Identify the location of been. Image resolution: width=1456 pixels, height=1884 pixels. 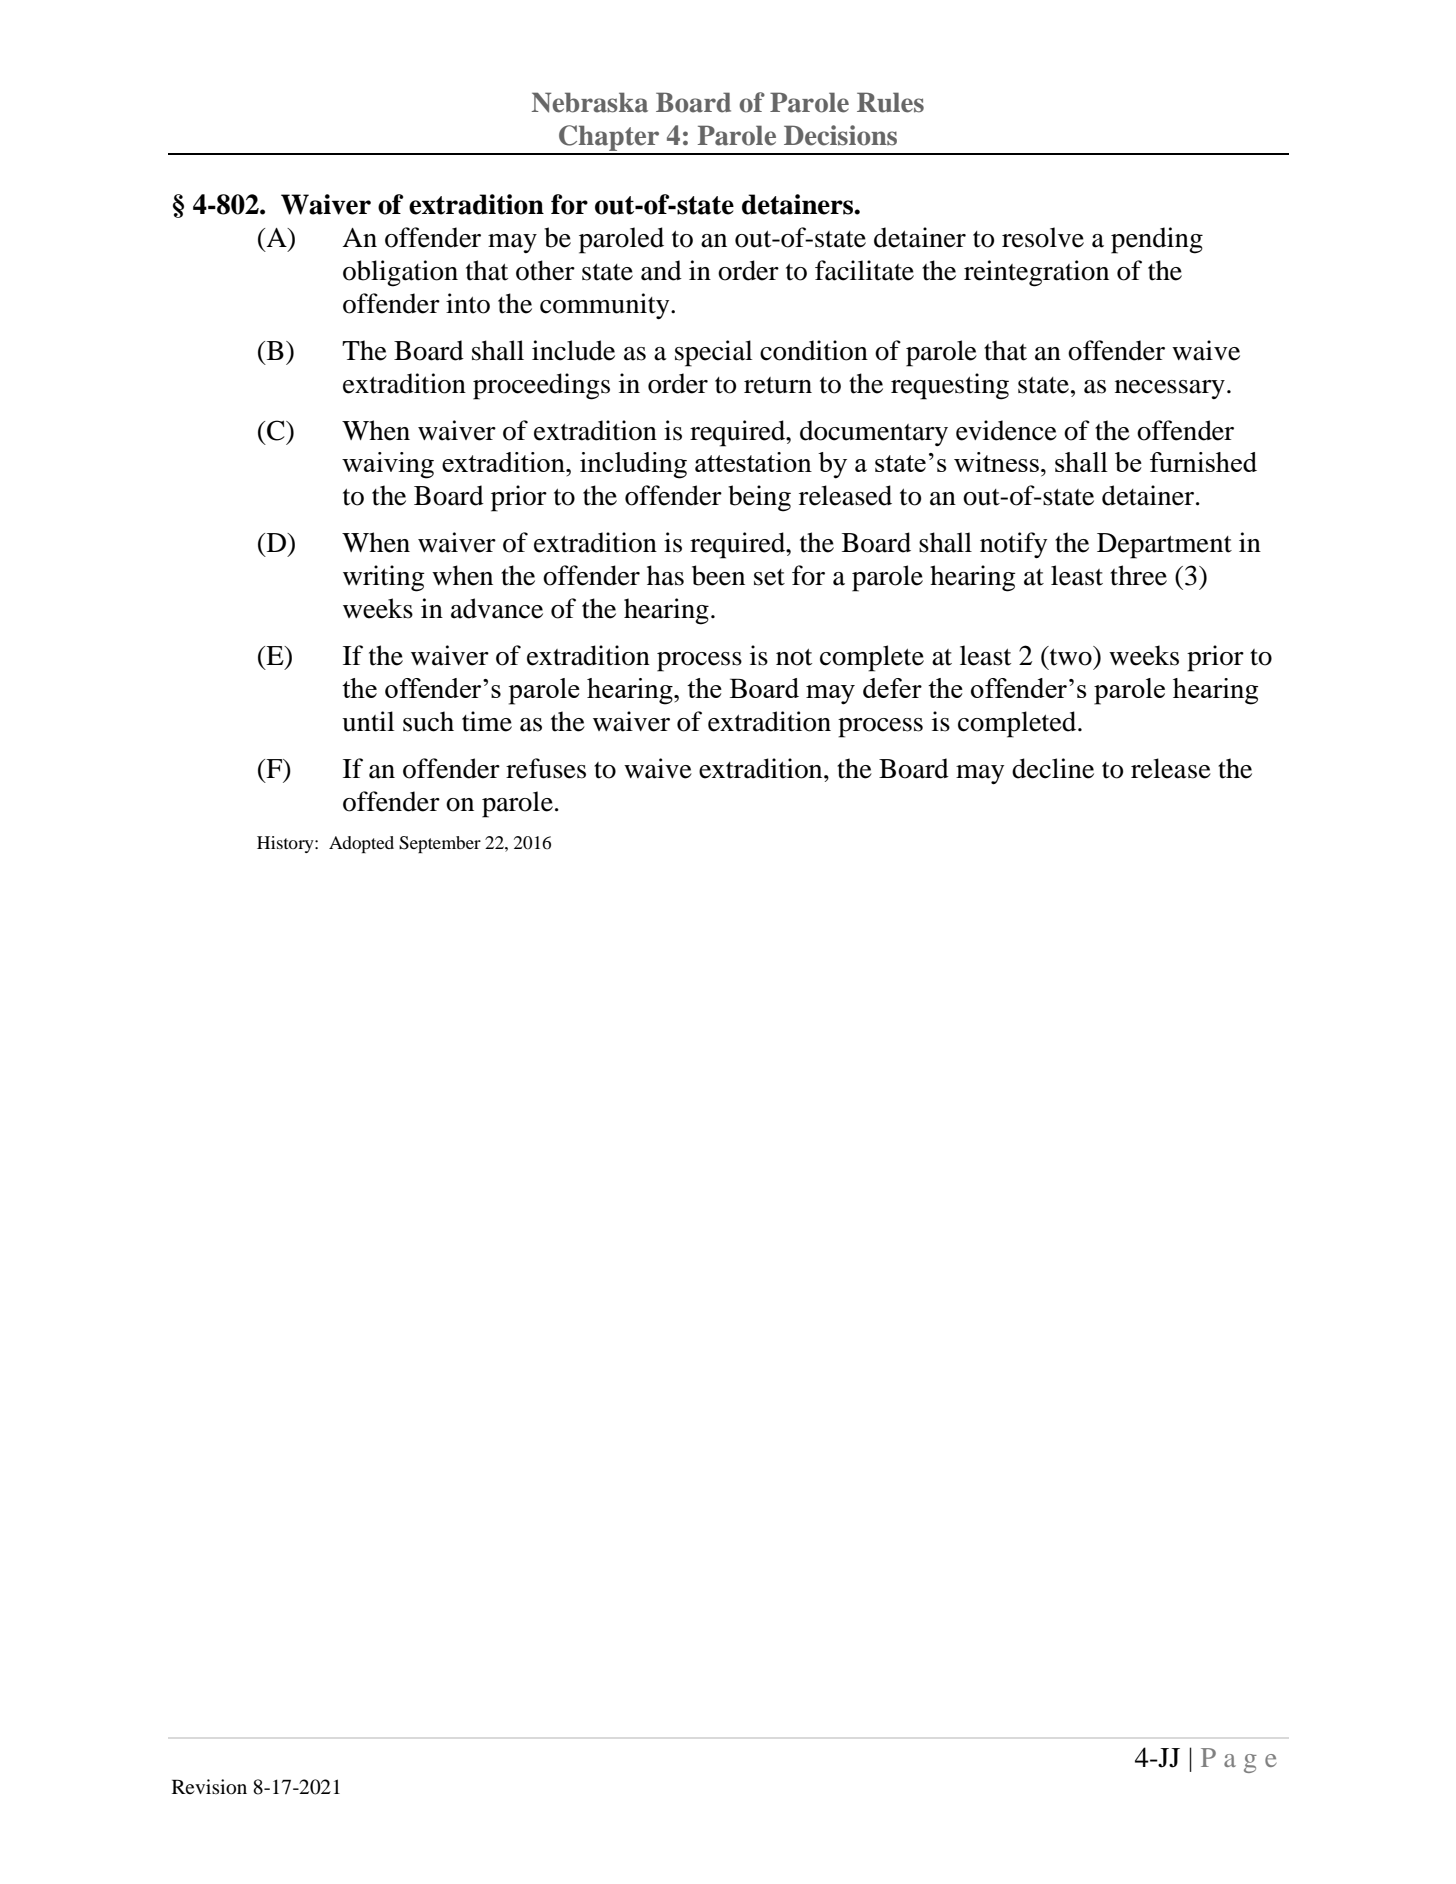
(718, 575).
